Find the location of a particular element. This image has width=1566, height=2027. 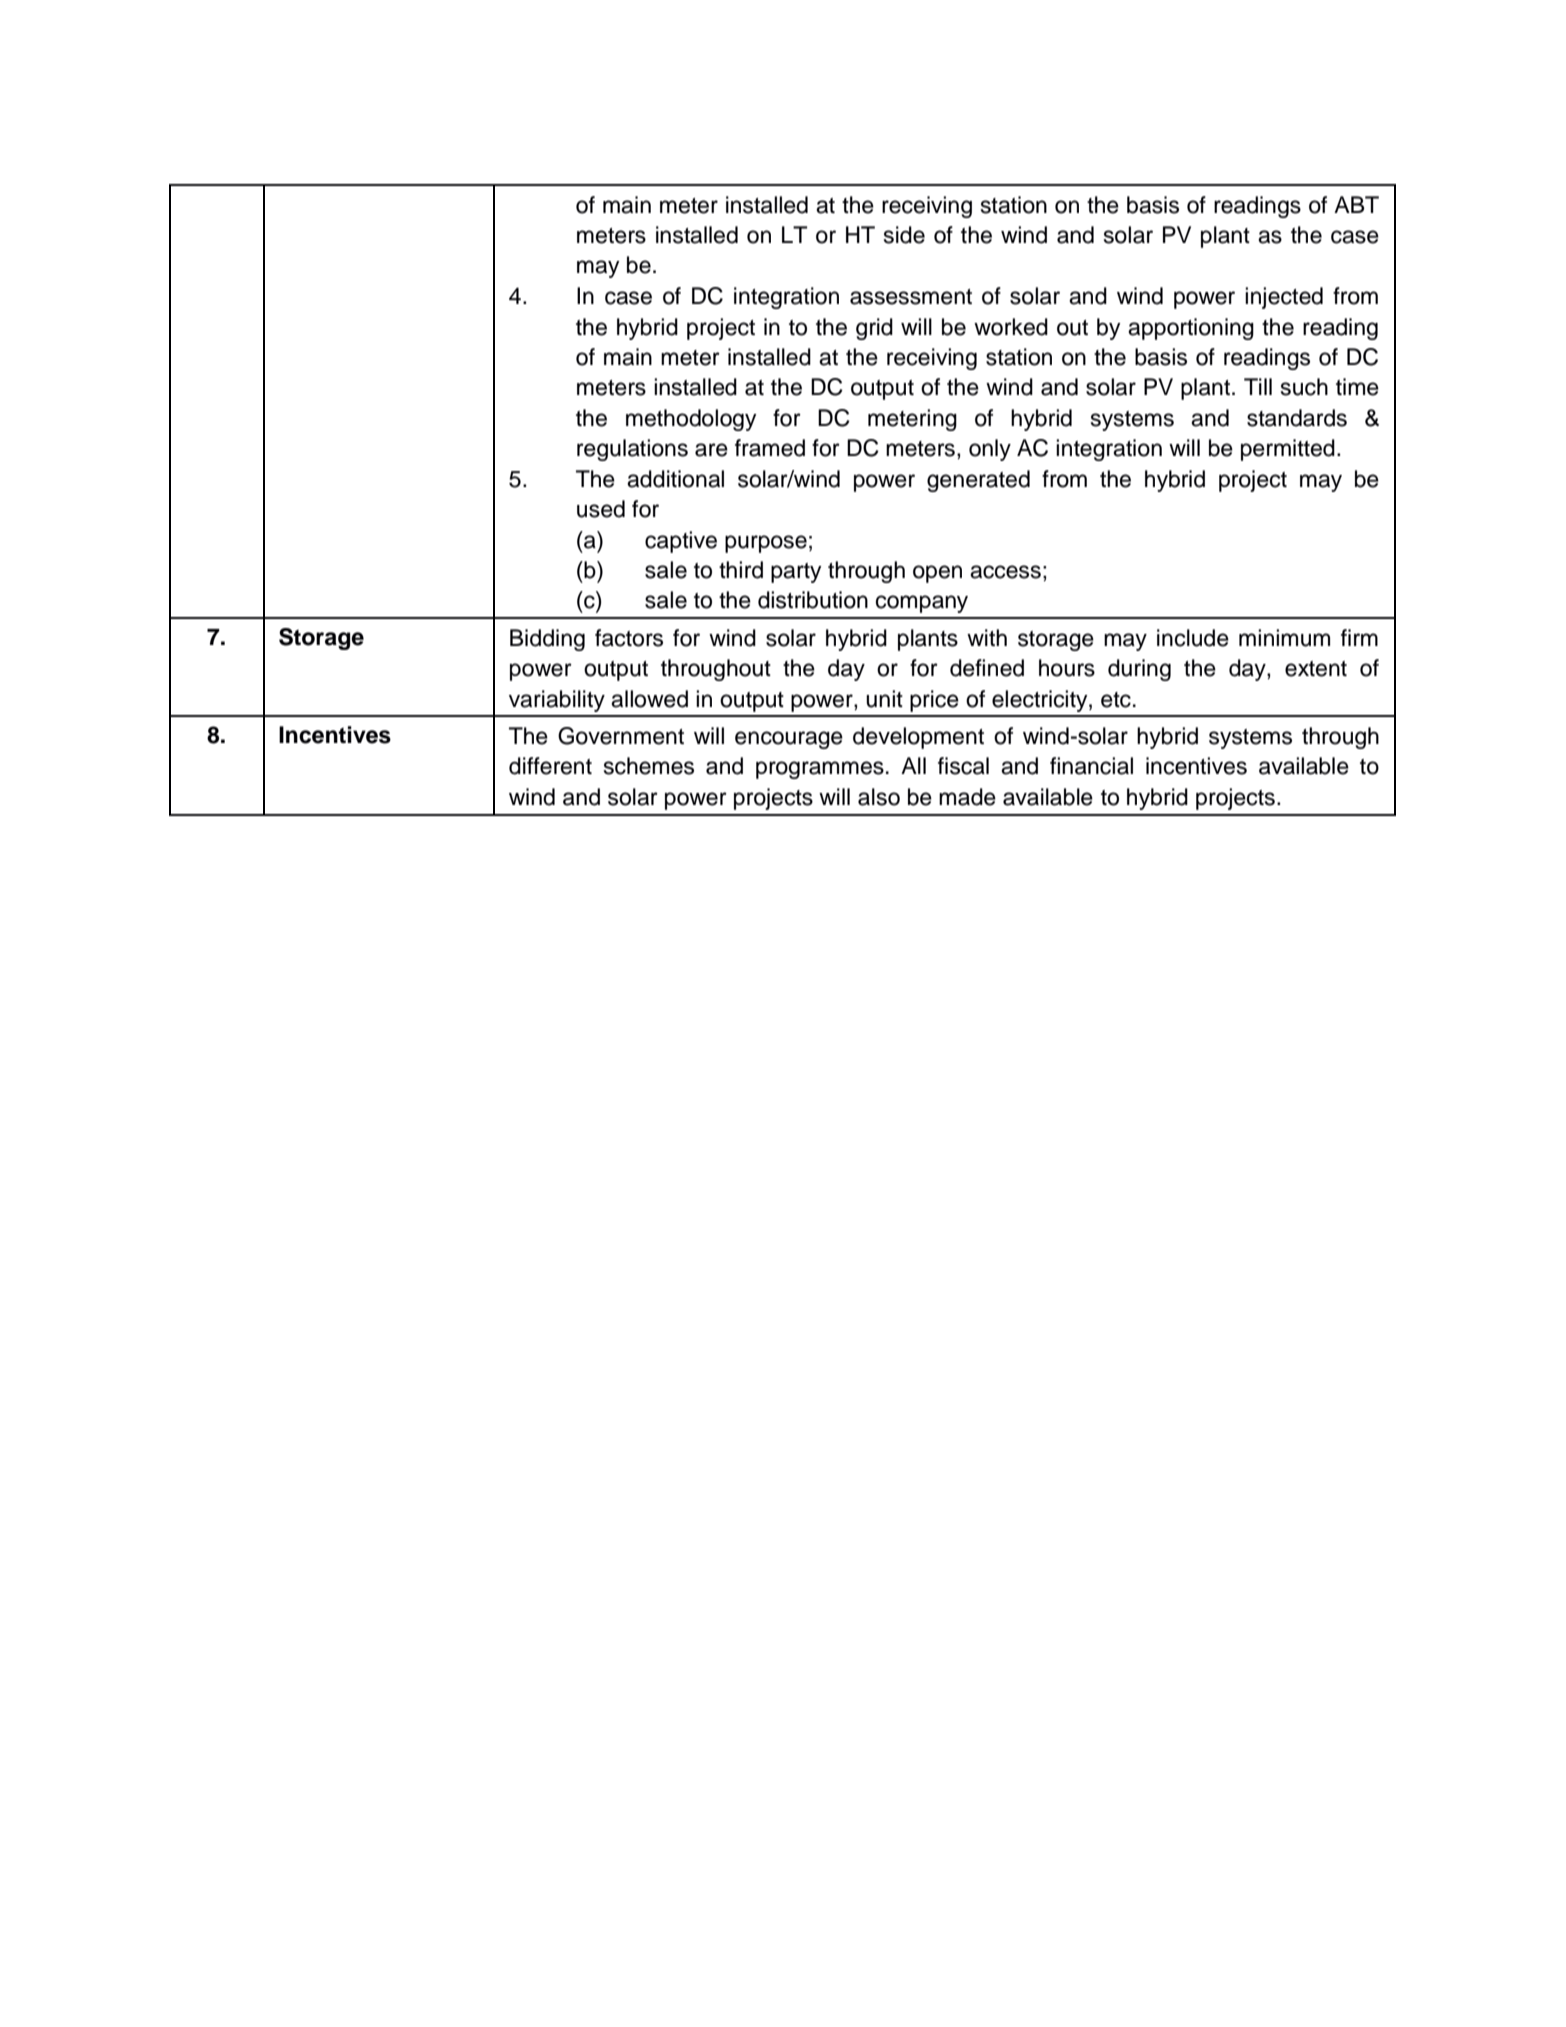

ABT is located at coordinates (1356, 204).
